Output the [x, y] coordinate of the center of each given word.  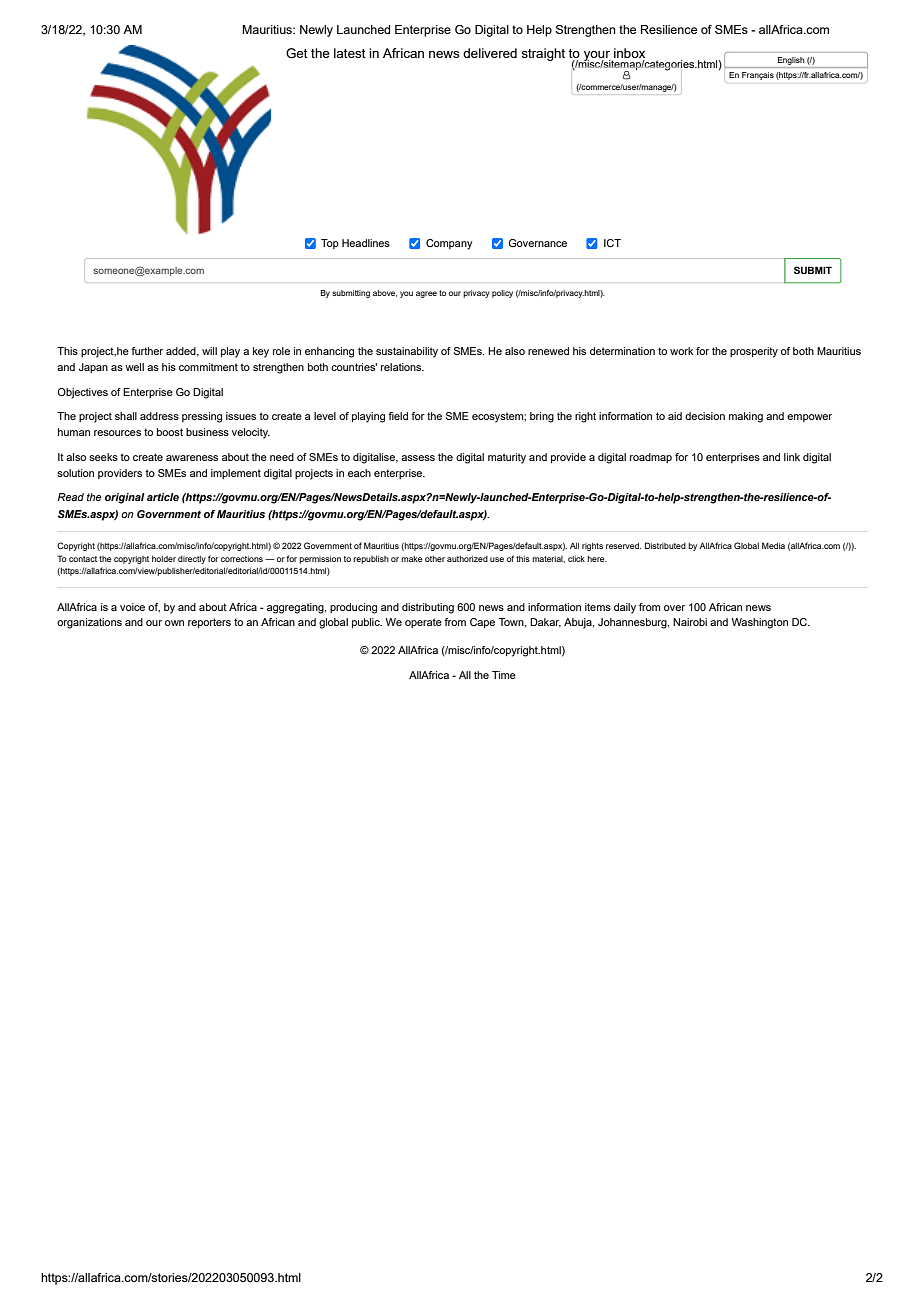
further [147, 351]
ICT [612, 243]
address [159, 416]
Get [297, 53]
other [435, 559]
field [398, 416]
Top [330, 244]
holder [164, 559]
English [791, 61]
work [682, 351]
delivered [490, 53]
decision [705, 416]
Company [449, 244]
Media [773, 545]
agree [426, 294]
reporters [209, 623]
